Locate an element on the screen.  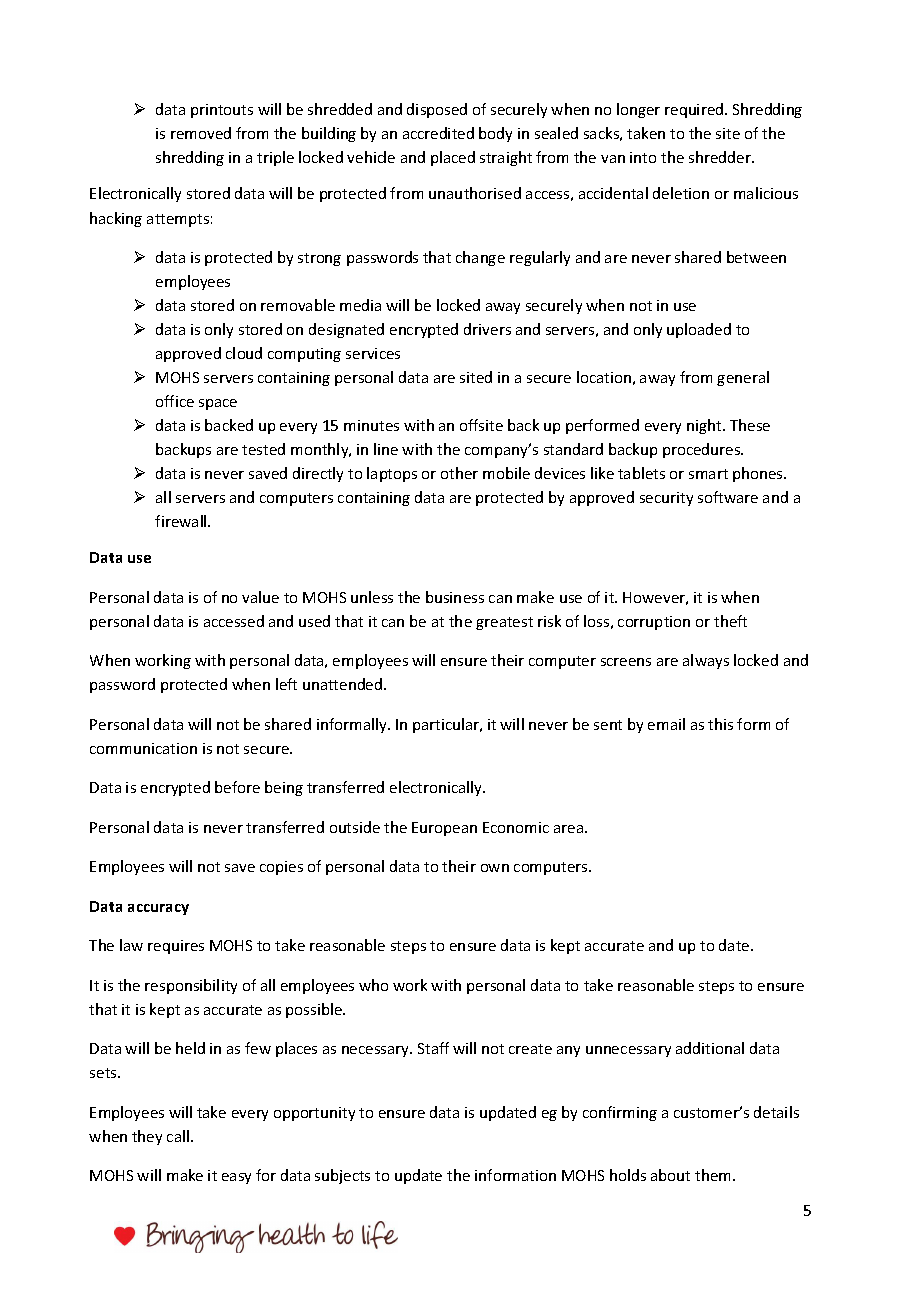
subjects is located at coordinates (342, 1176).
